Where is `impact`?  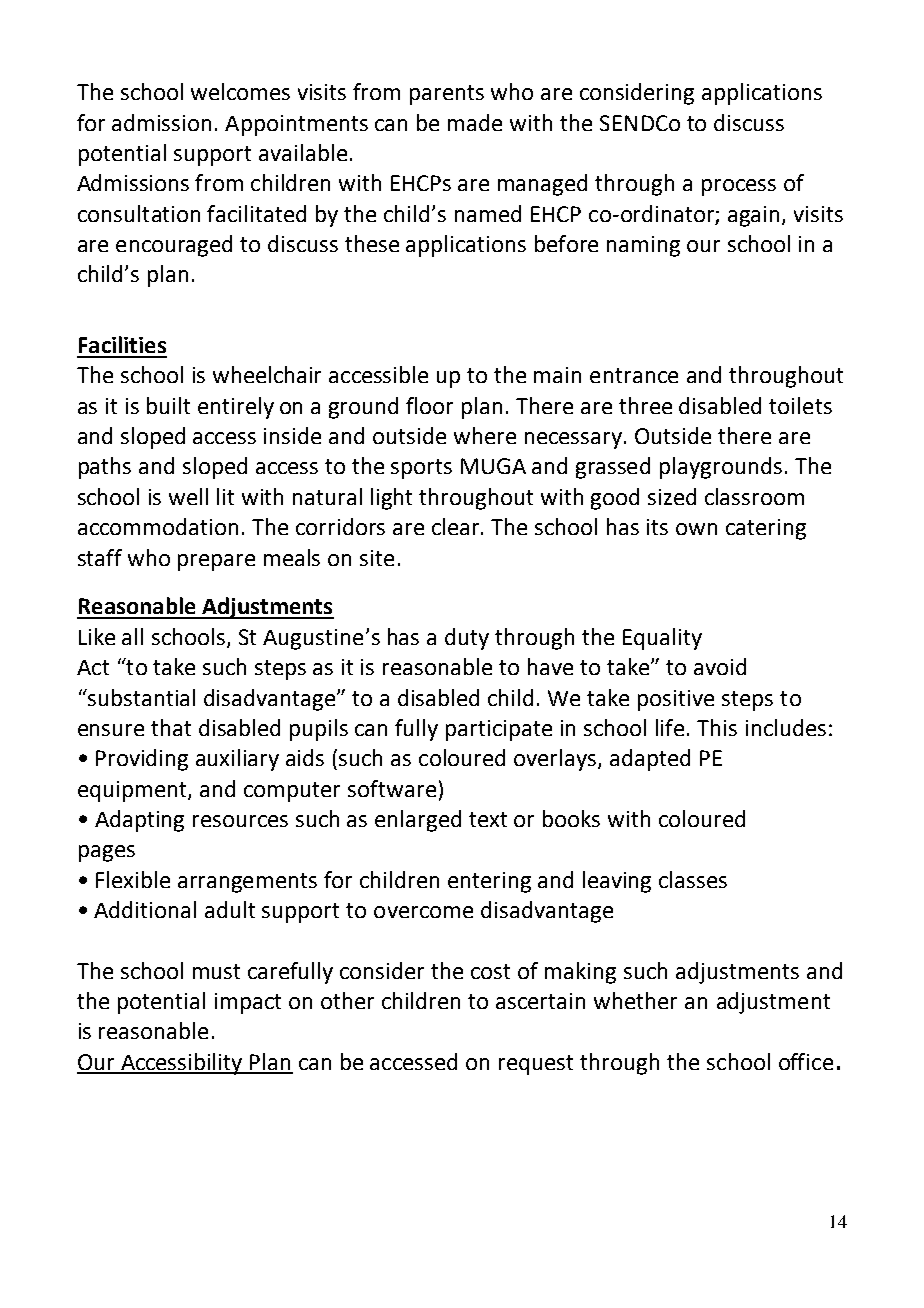 impact is located at coordinates (248, 1003).
